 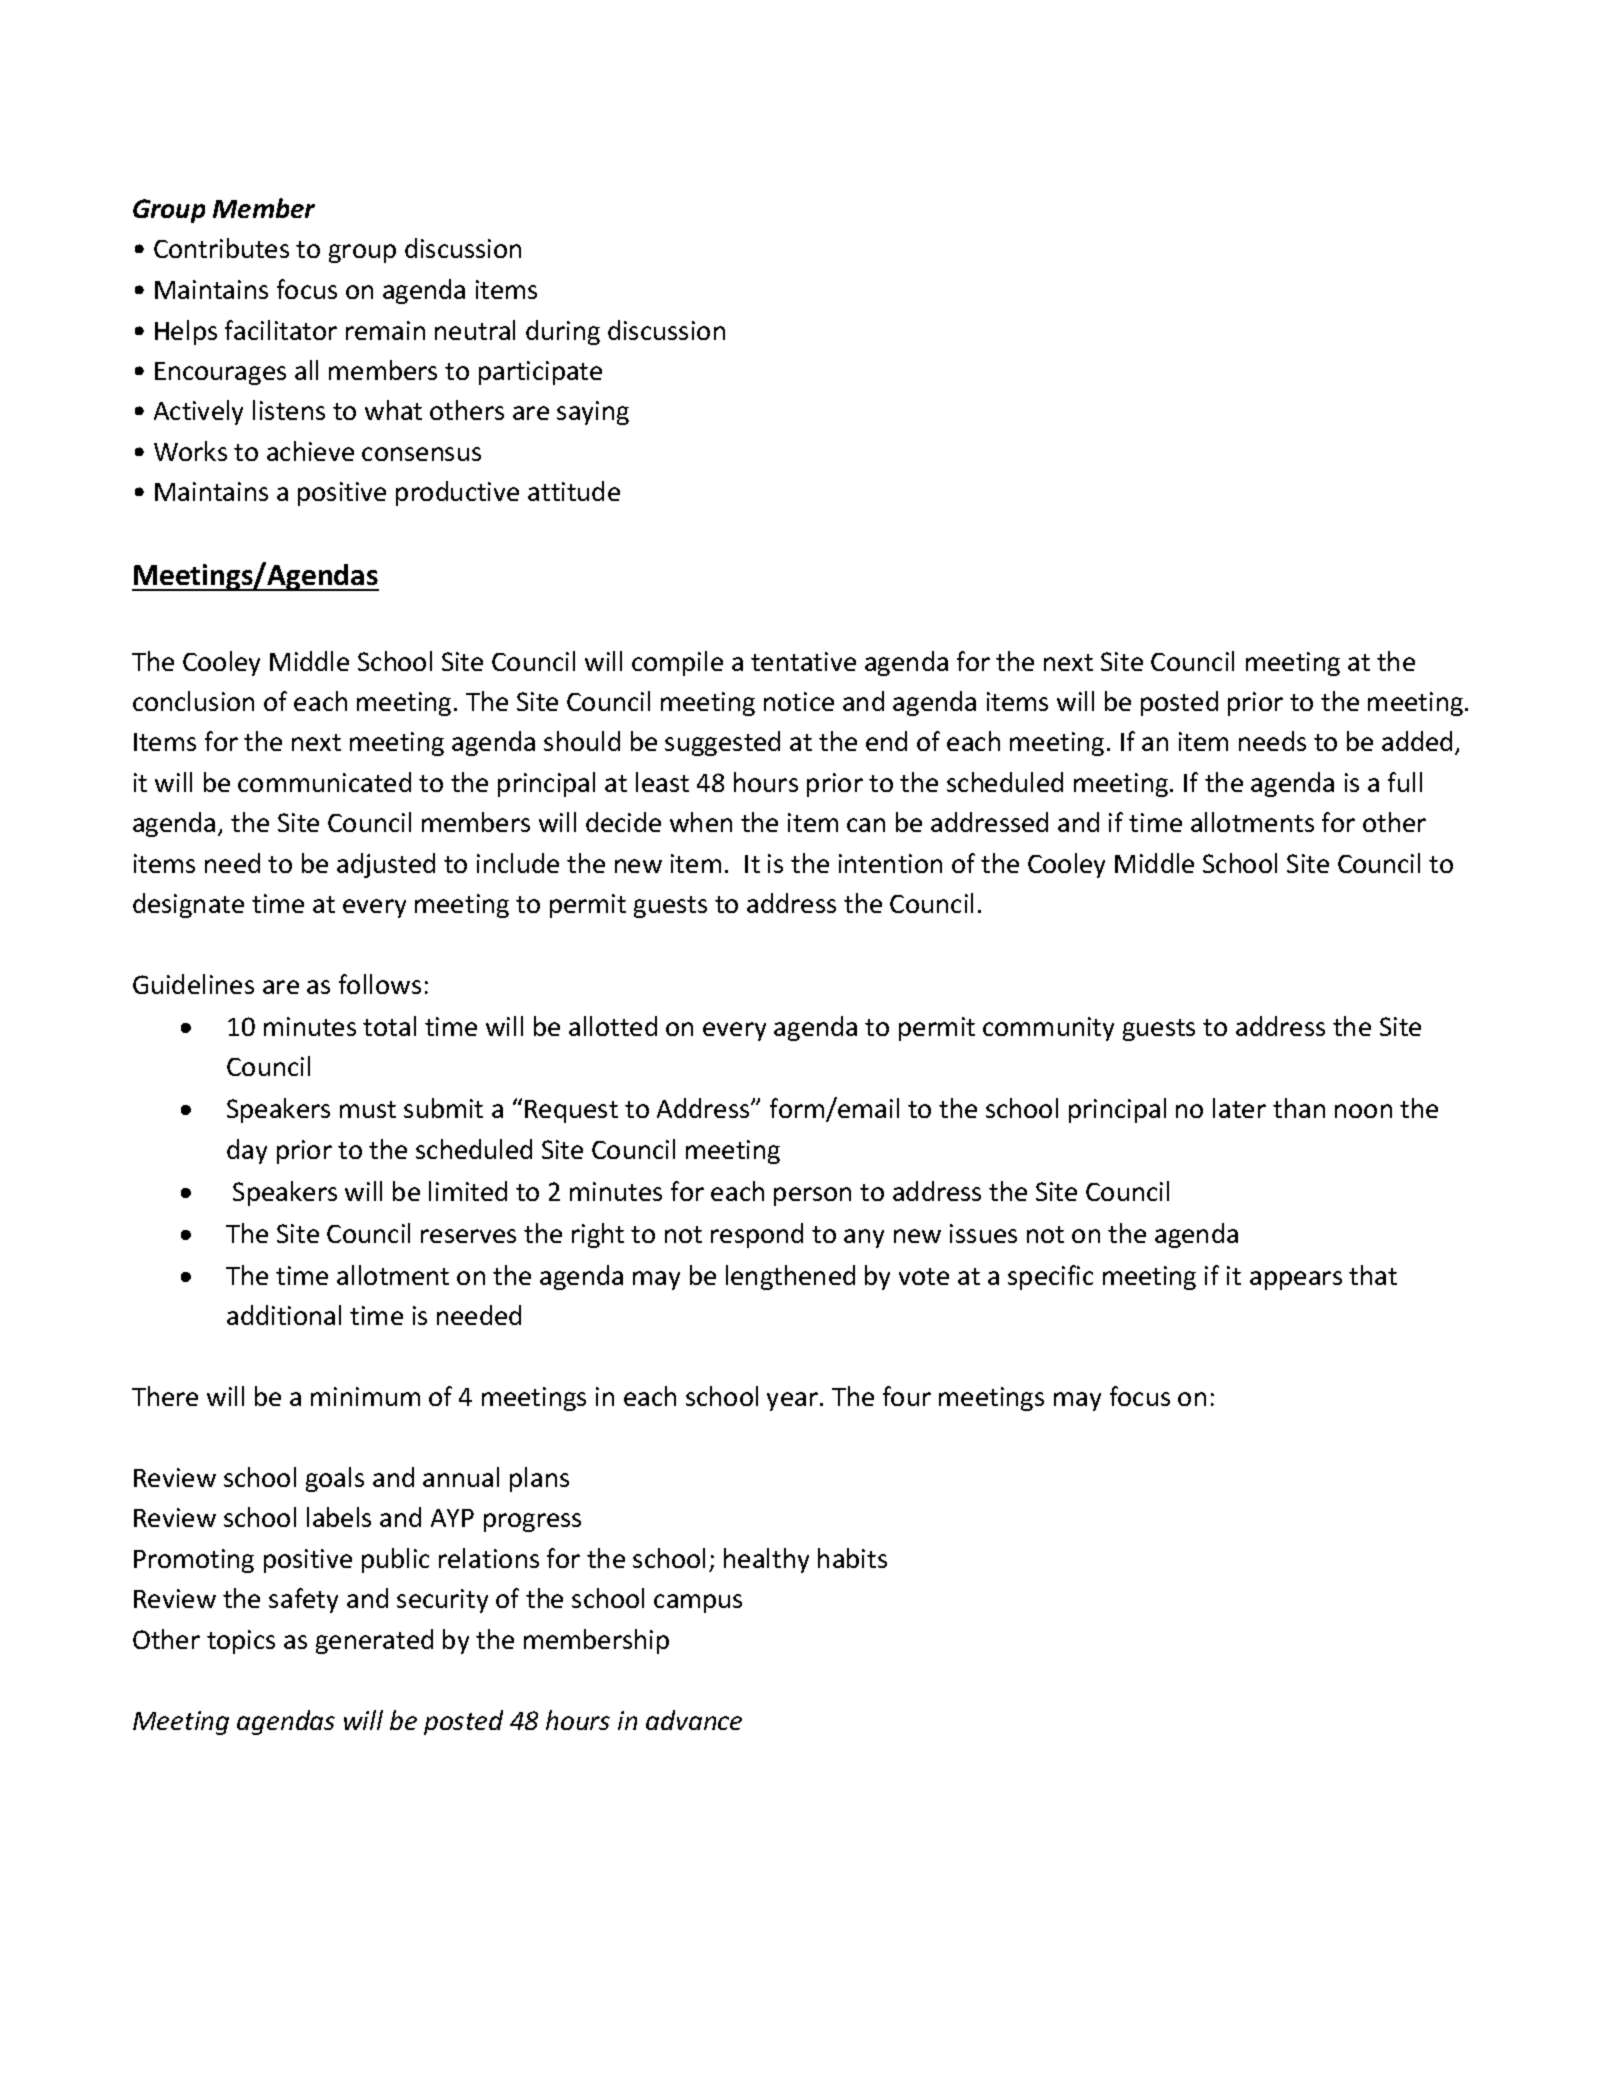 I want to click on saying, so click(x=593, y=413).
